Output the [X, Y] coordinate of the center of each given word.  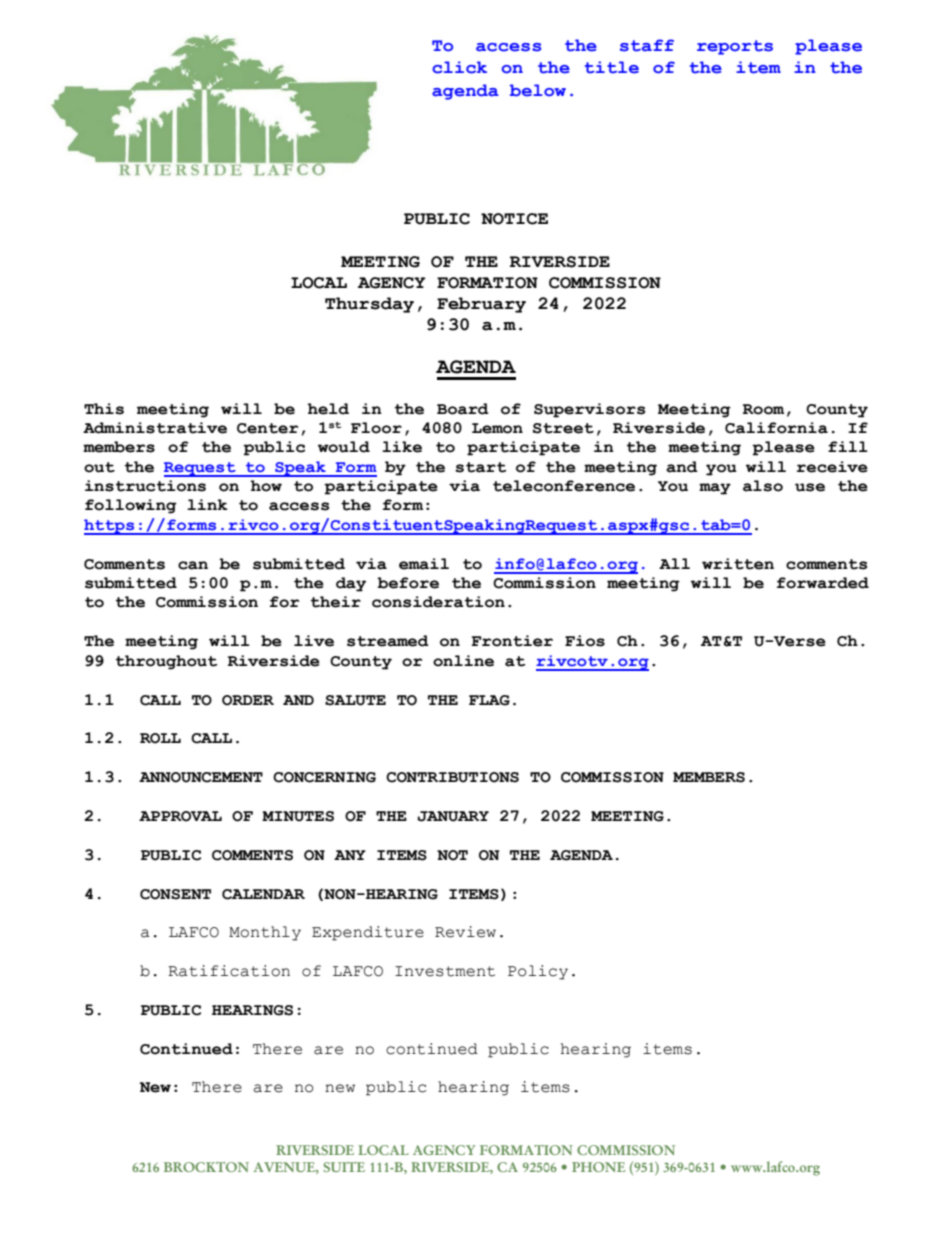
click [459, 67]
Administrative [155, 428]
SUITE [344, 1167]
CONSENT [175, 894]
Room [763, 409]
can [193, 565]
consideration [438, 602]
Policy [538, 972]
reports [735, 47]
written [738, 564]
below [538, 90]
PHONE [599, 1167]
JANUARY [453, 816]
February [481, 305]
